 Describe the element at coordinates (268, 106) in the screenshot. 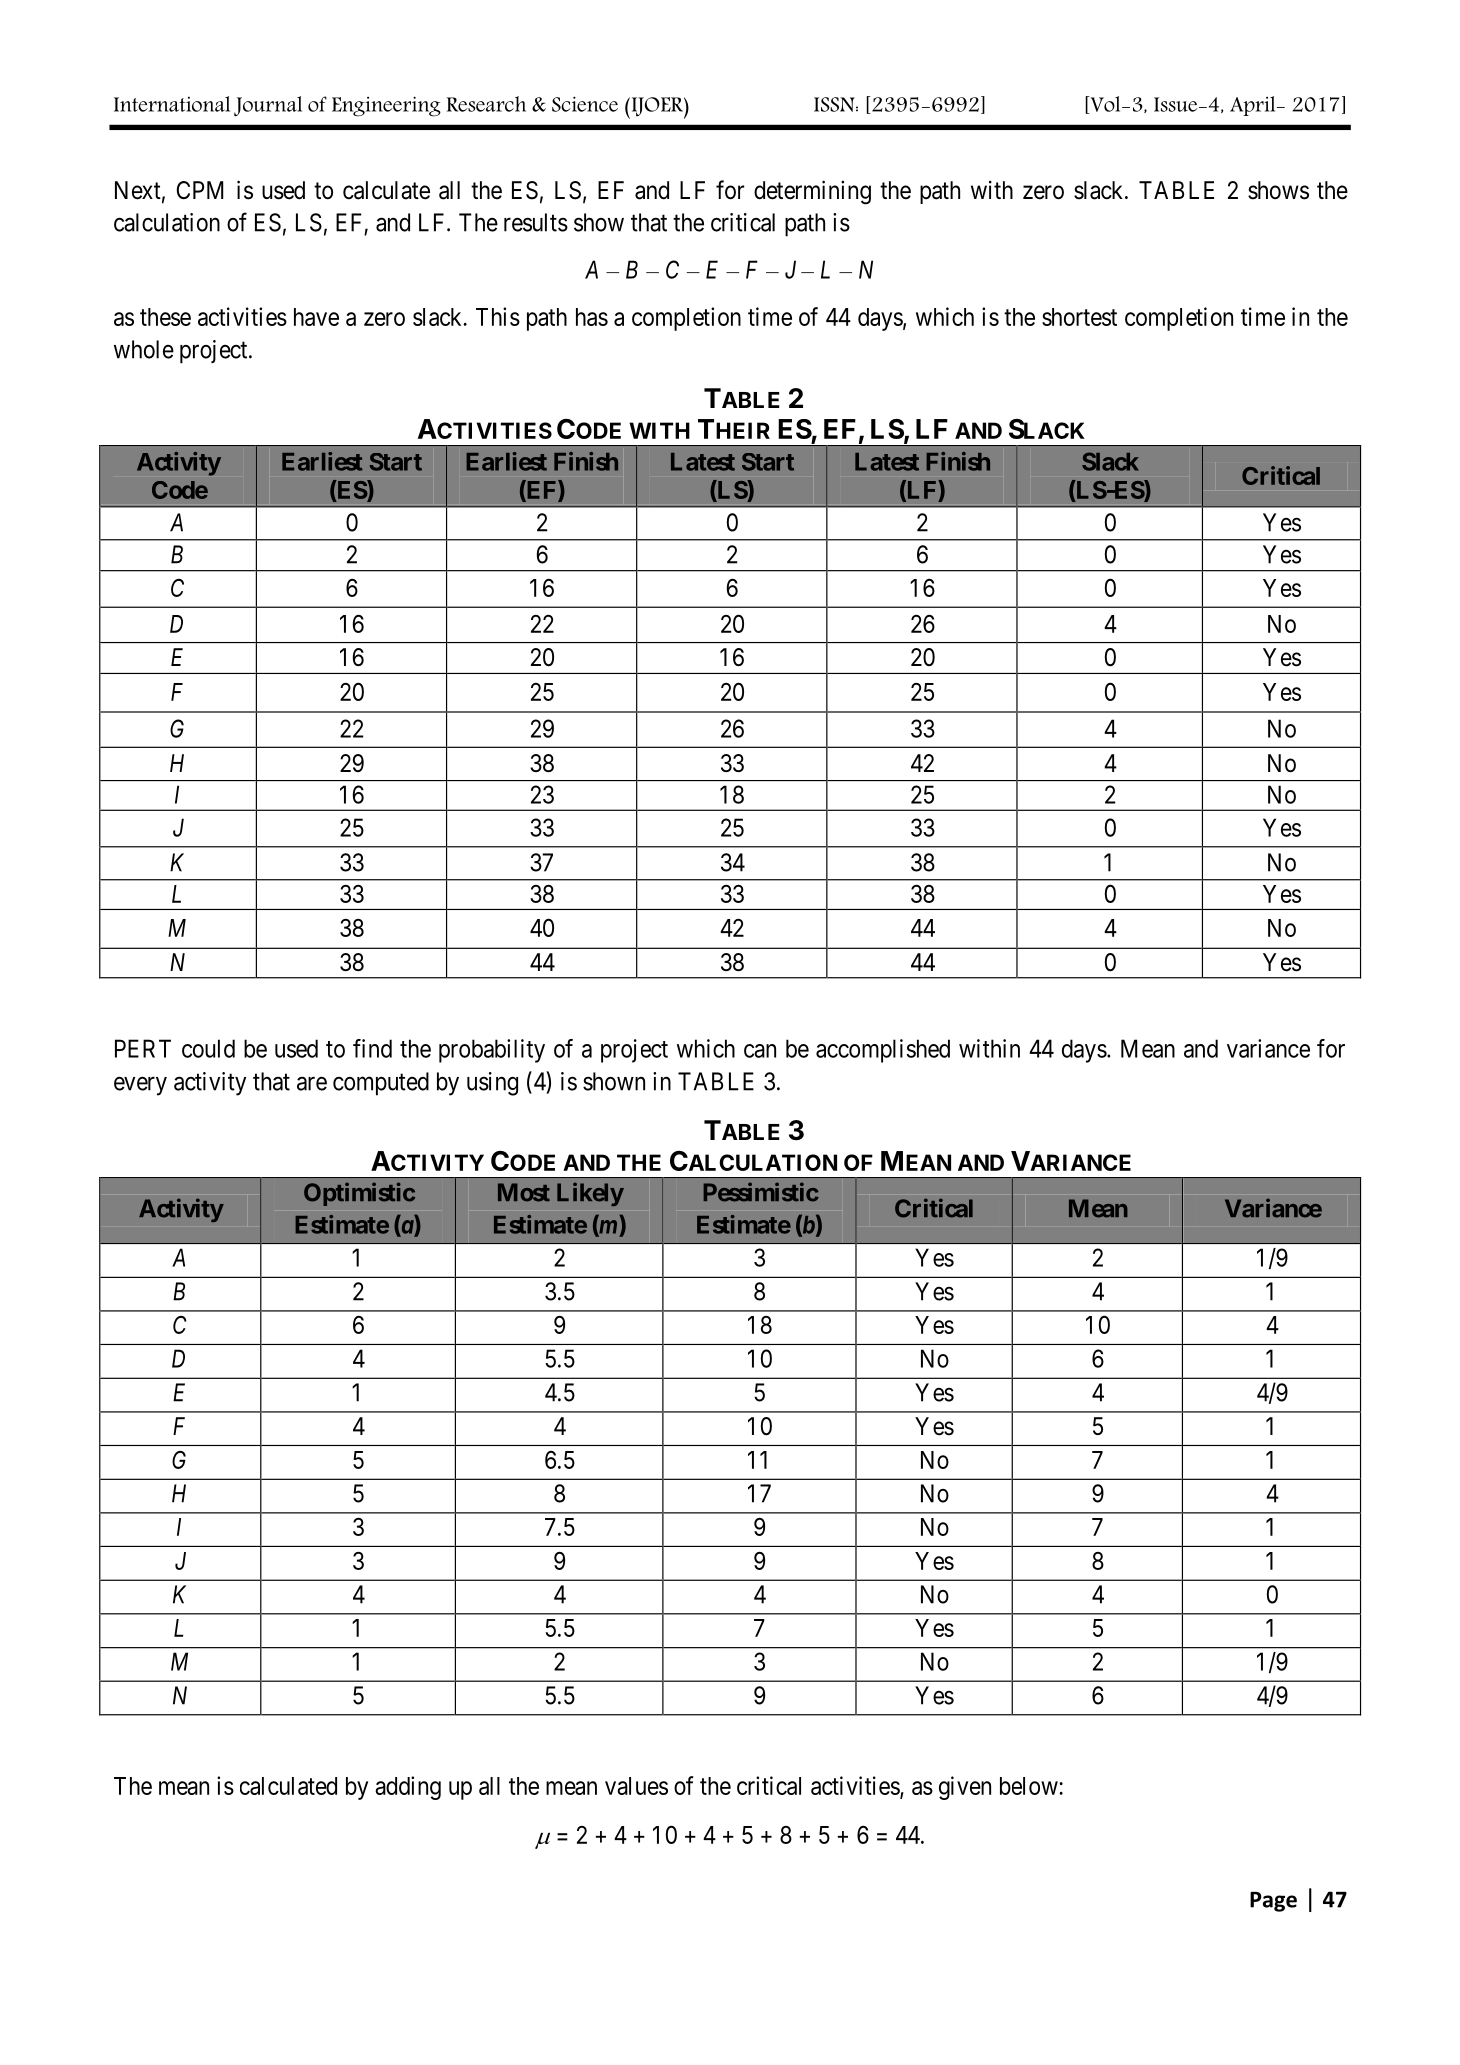

I see `Journal` at that location.
